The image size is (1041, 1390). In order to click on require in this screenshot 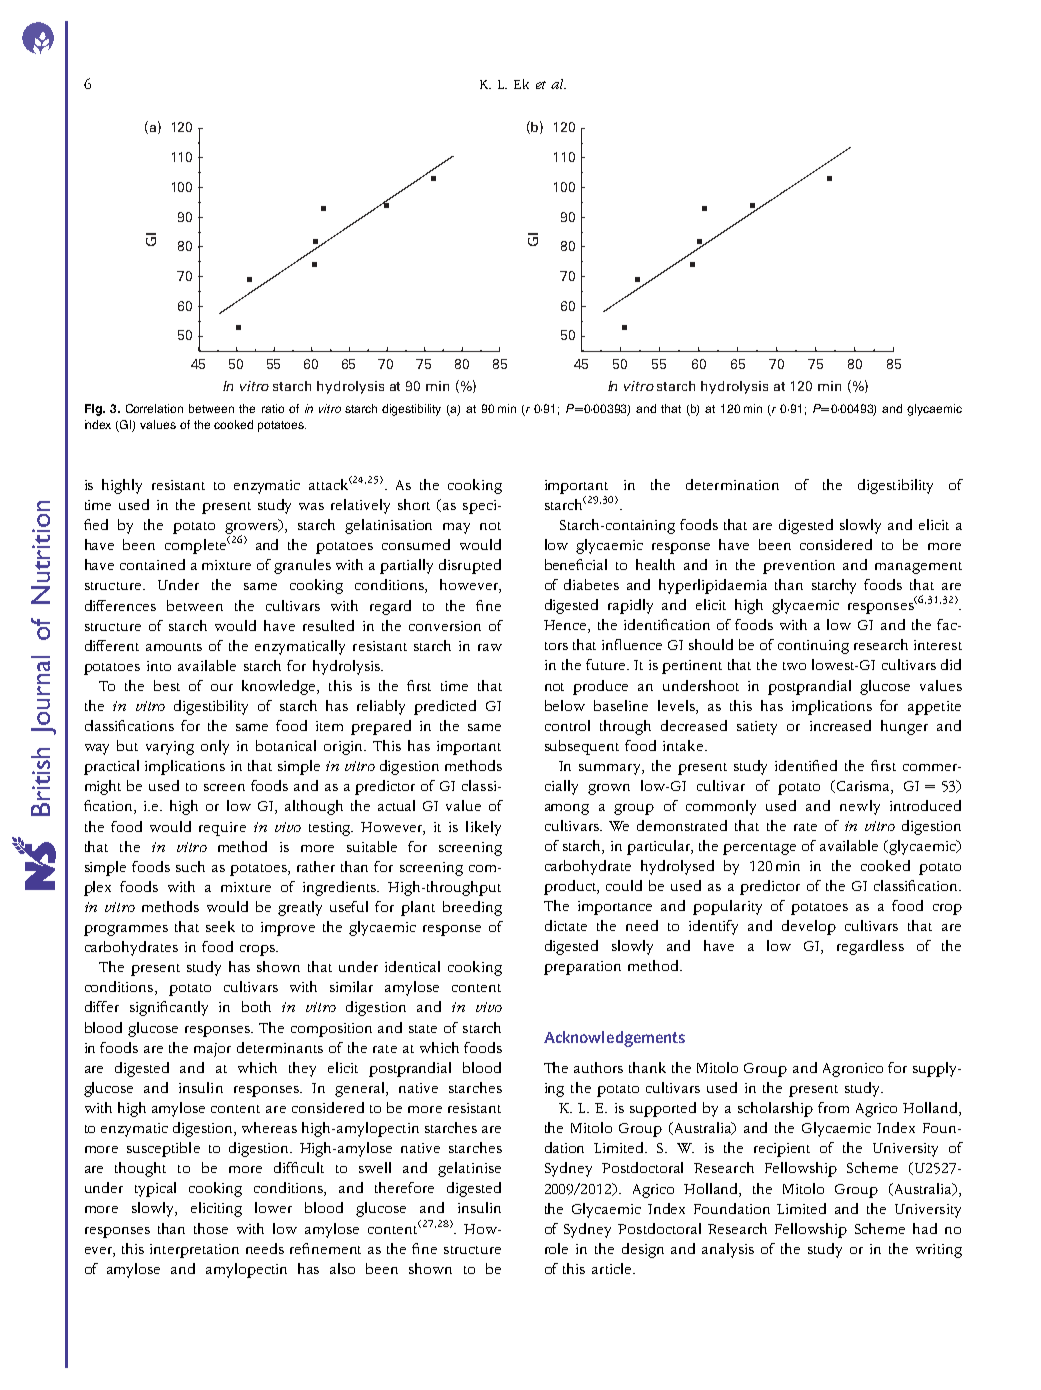, I will do `click(222, 829)`.
